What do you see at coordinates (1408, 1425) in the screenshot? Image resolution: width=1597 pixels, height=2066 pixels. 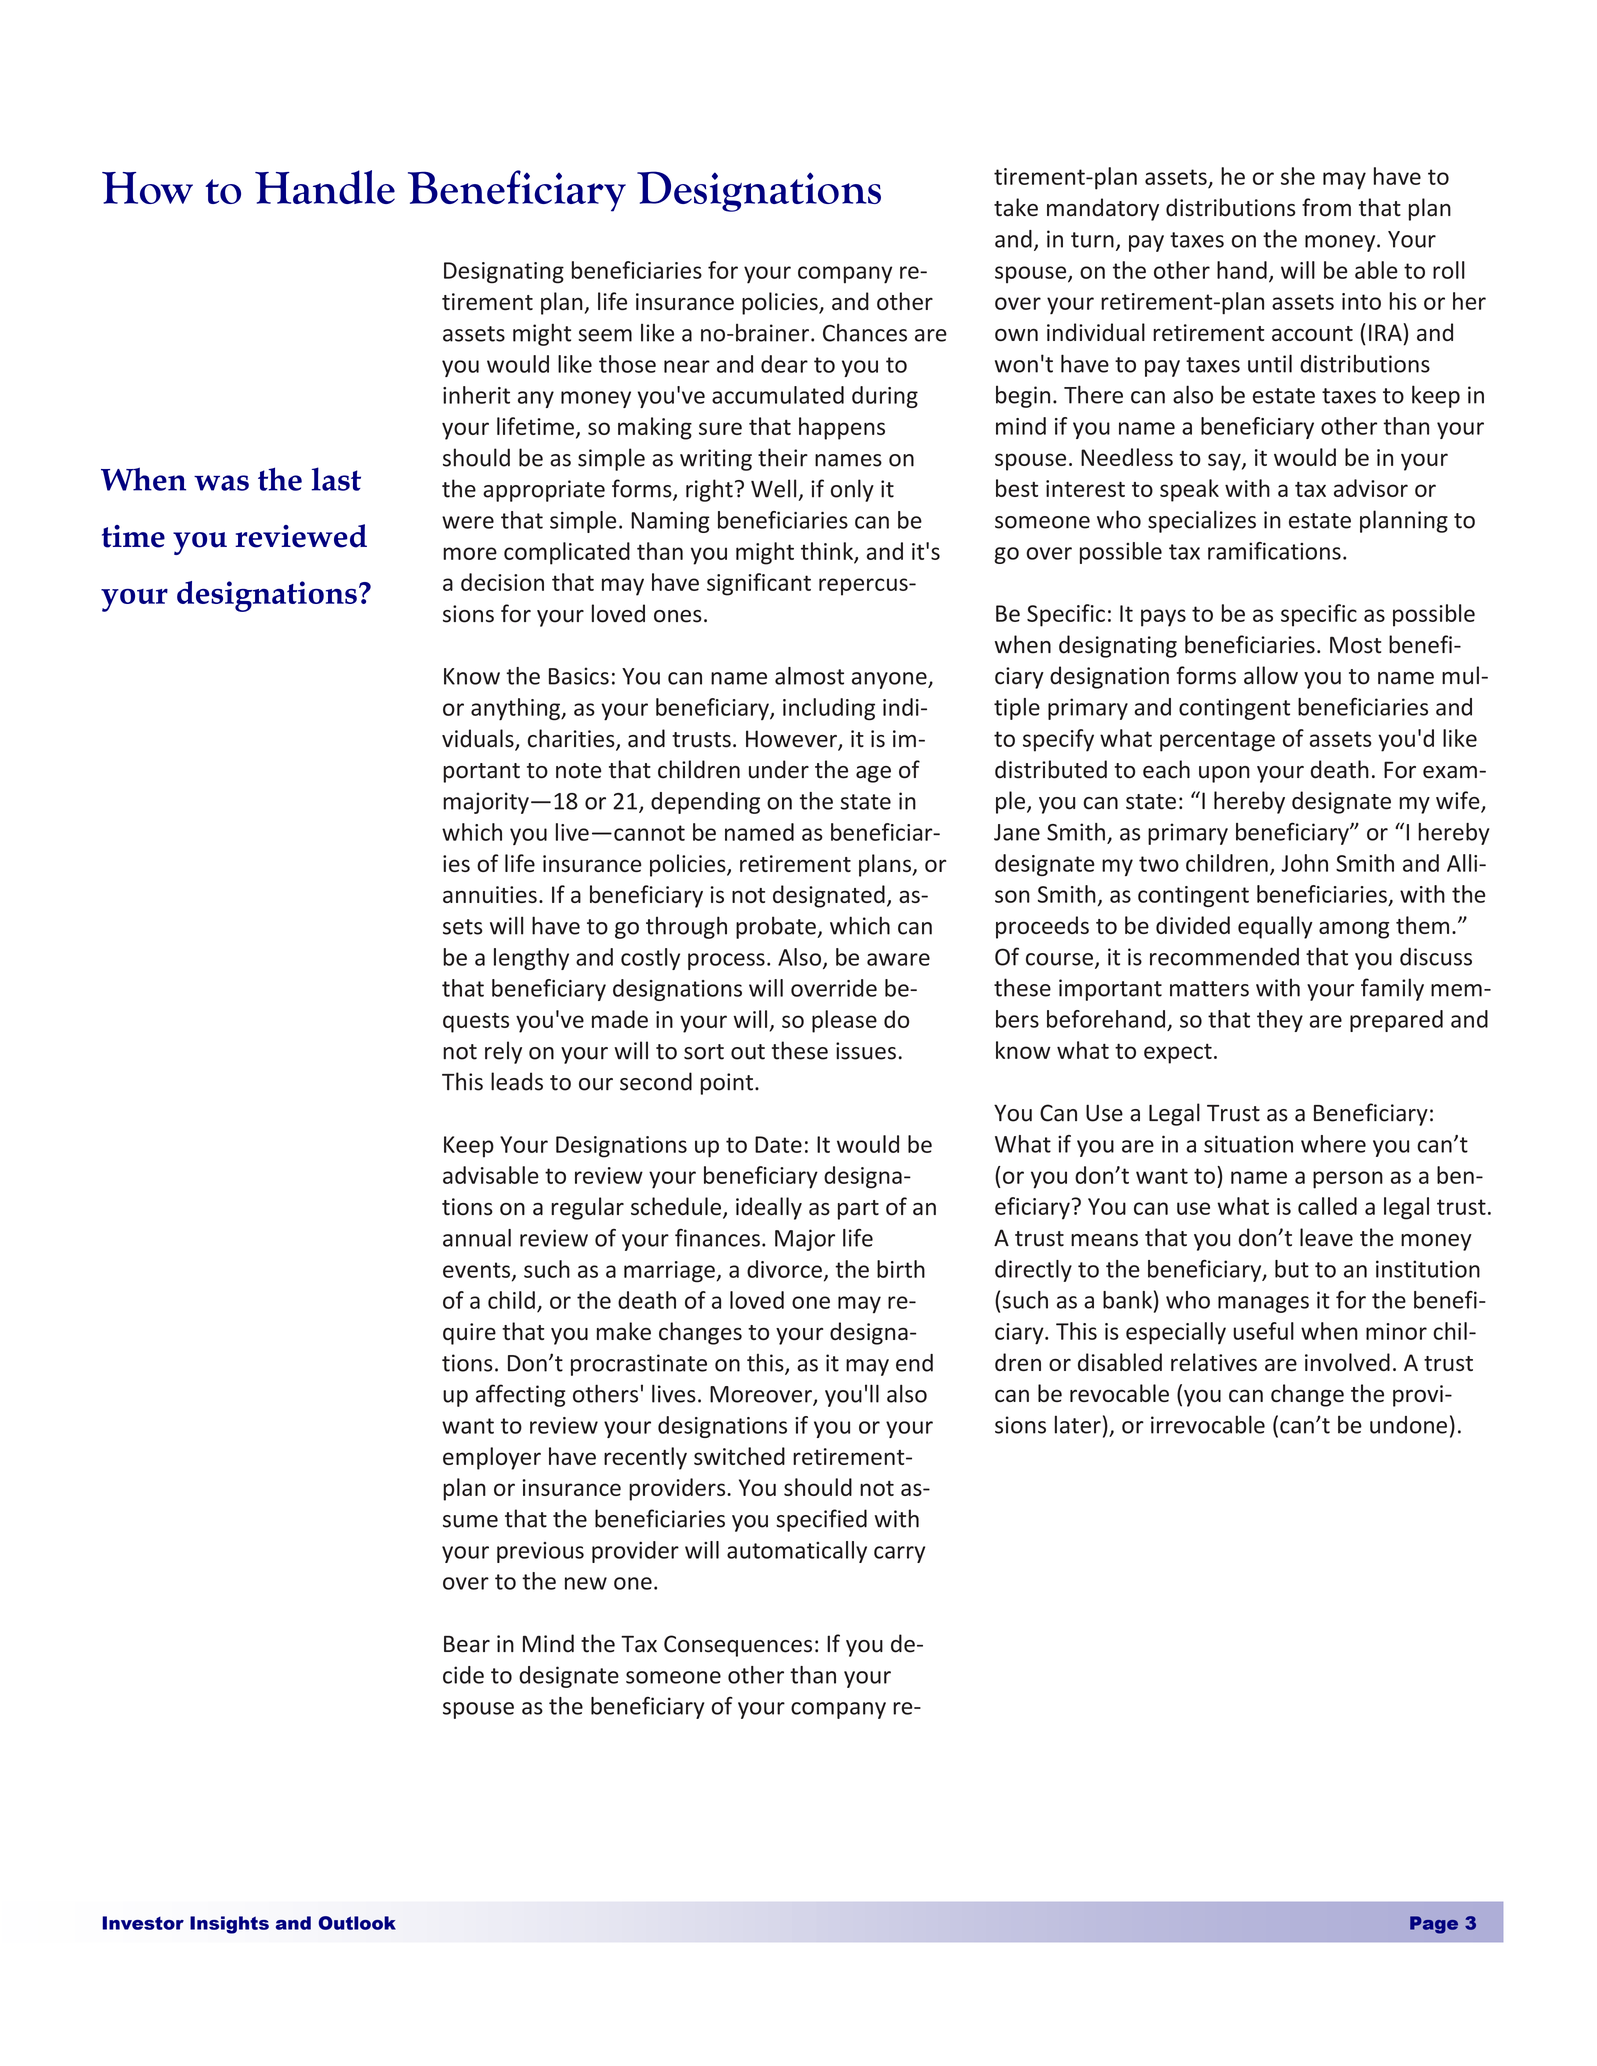 I see `undone` at bounding box center [1408, 1425].
